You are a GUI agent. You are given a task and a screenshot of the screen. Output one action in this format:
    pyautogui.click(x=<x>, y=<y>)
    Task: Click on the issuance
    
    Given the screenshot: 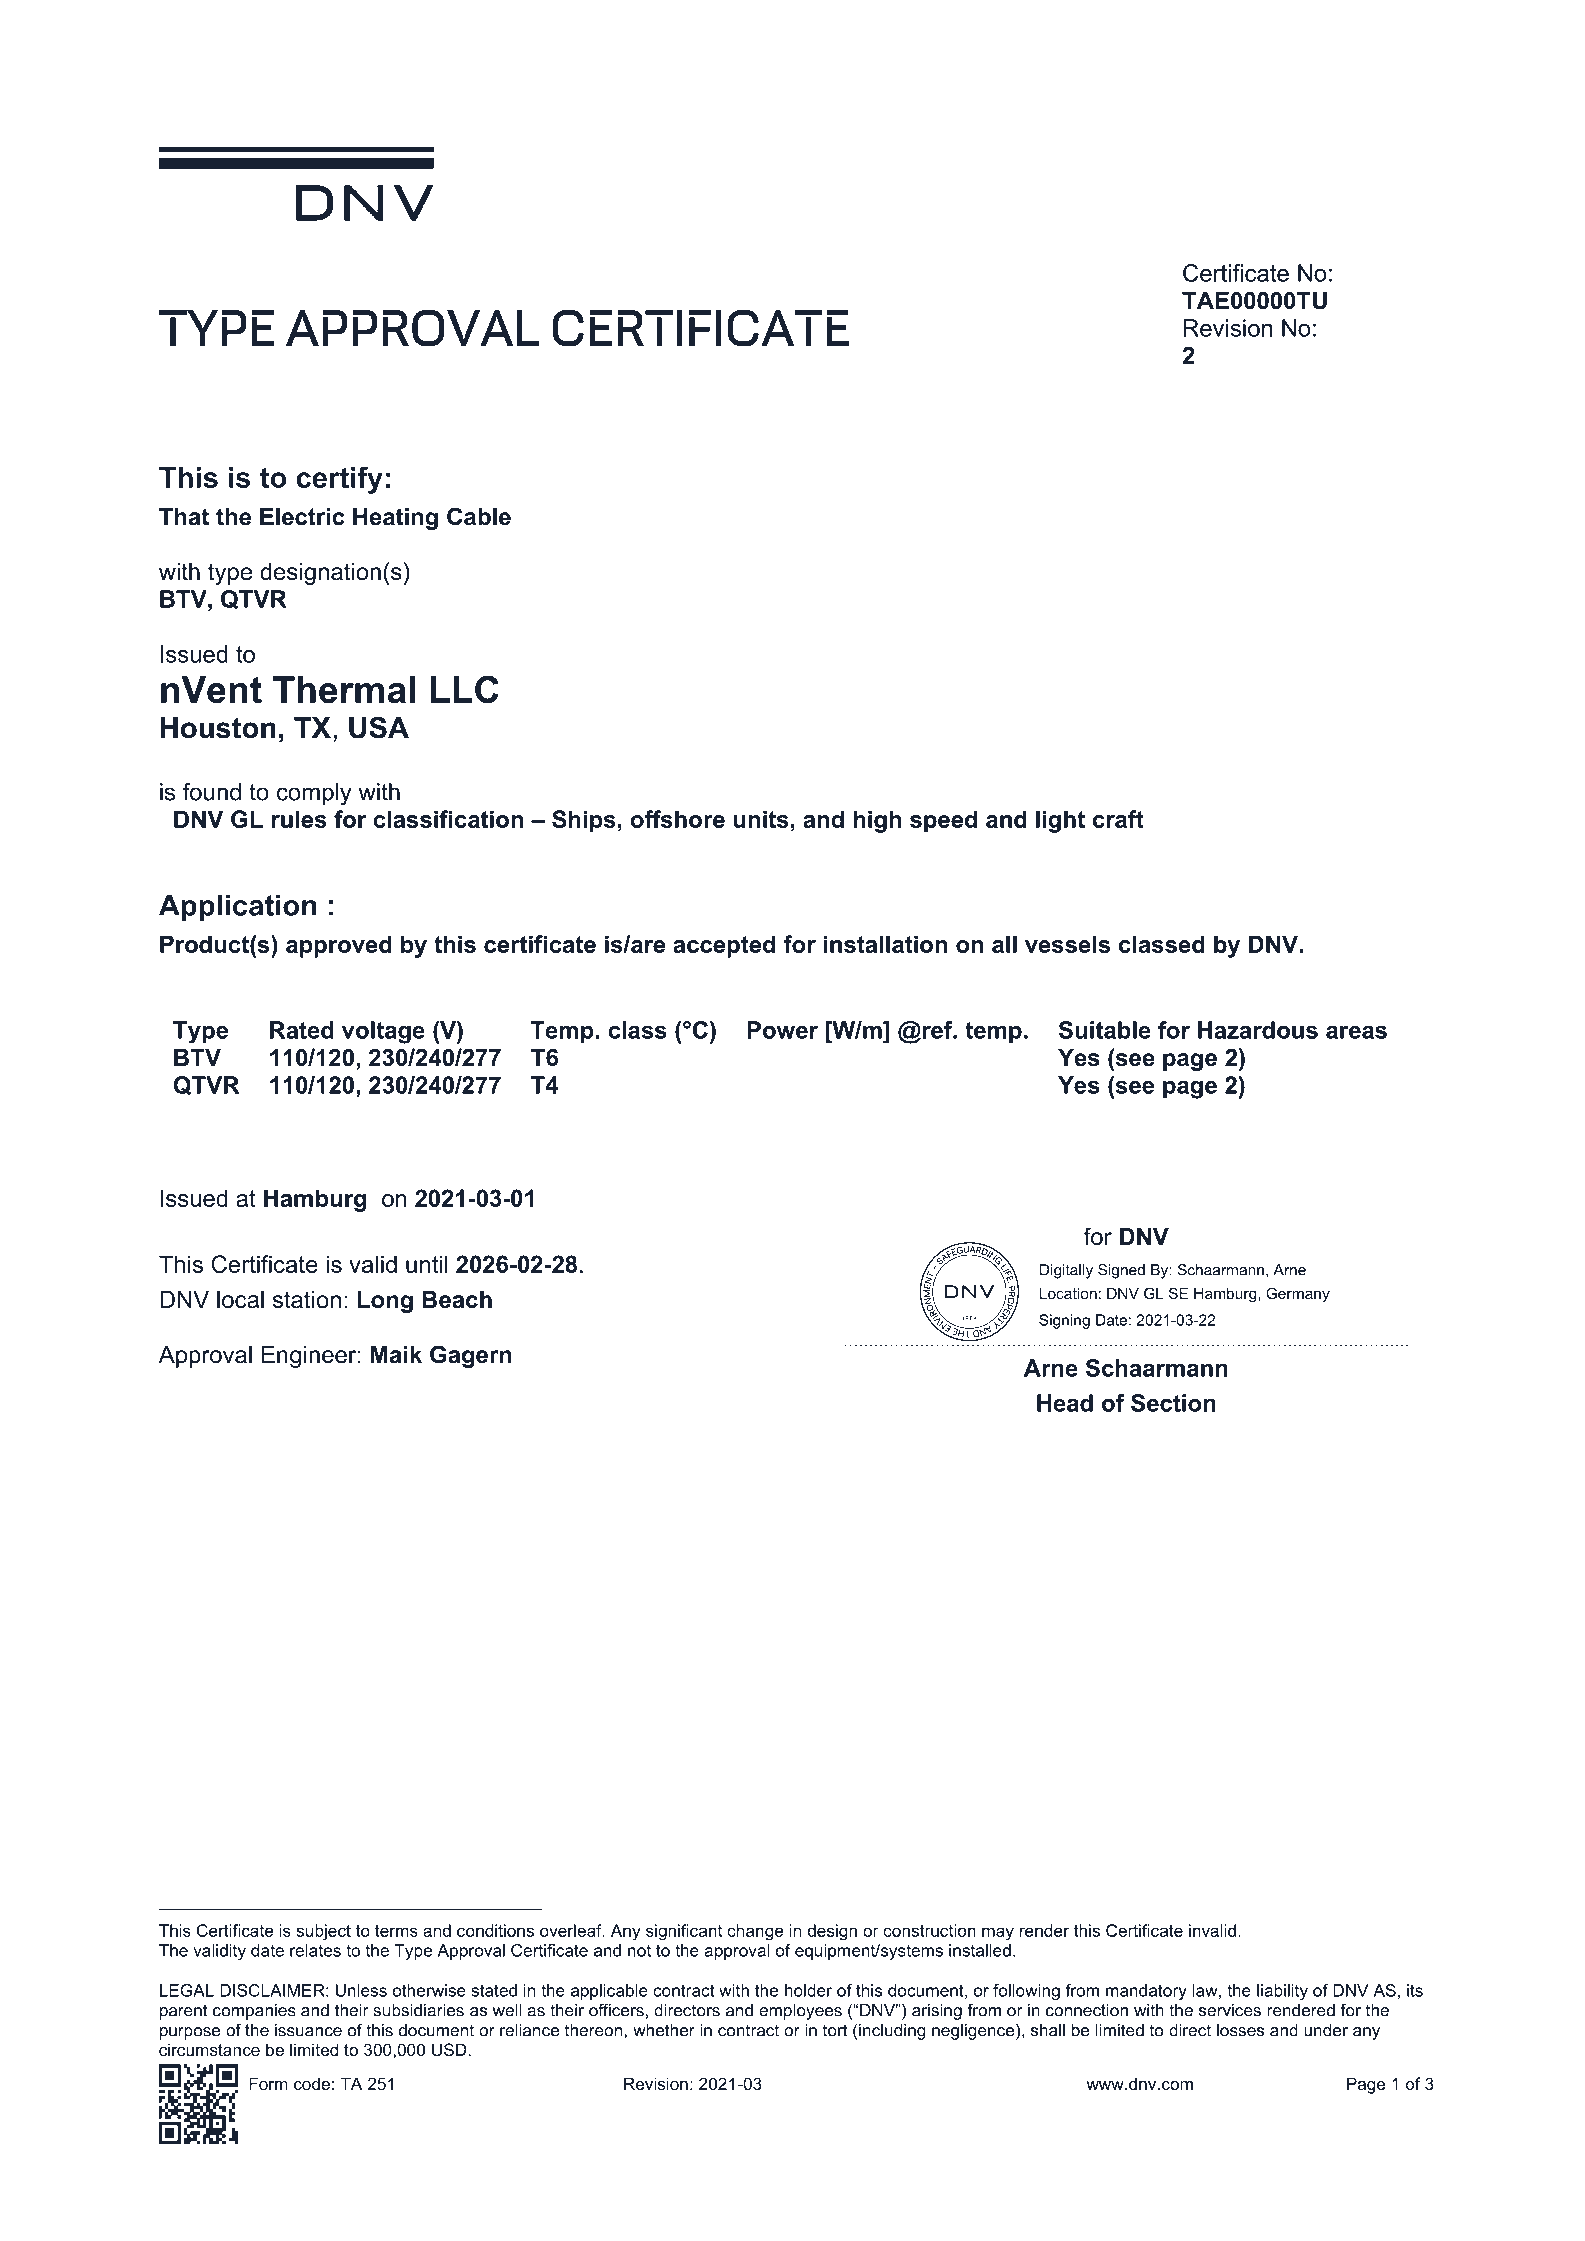 What is the action you would take?
    pyautogui.click(x=308, y=2030)
